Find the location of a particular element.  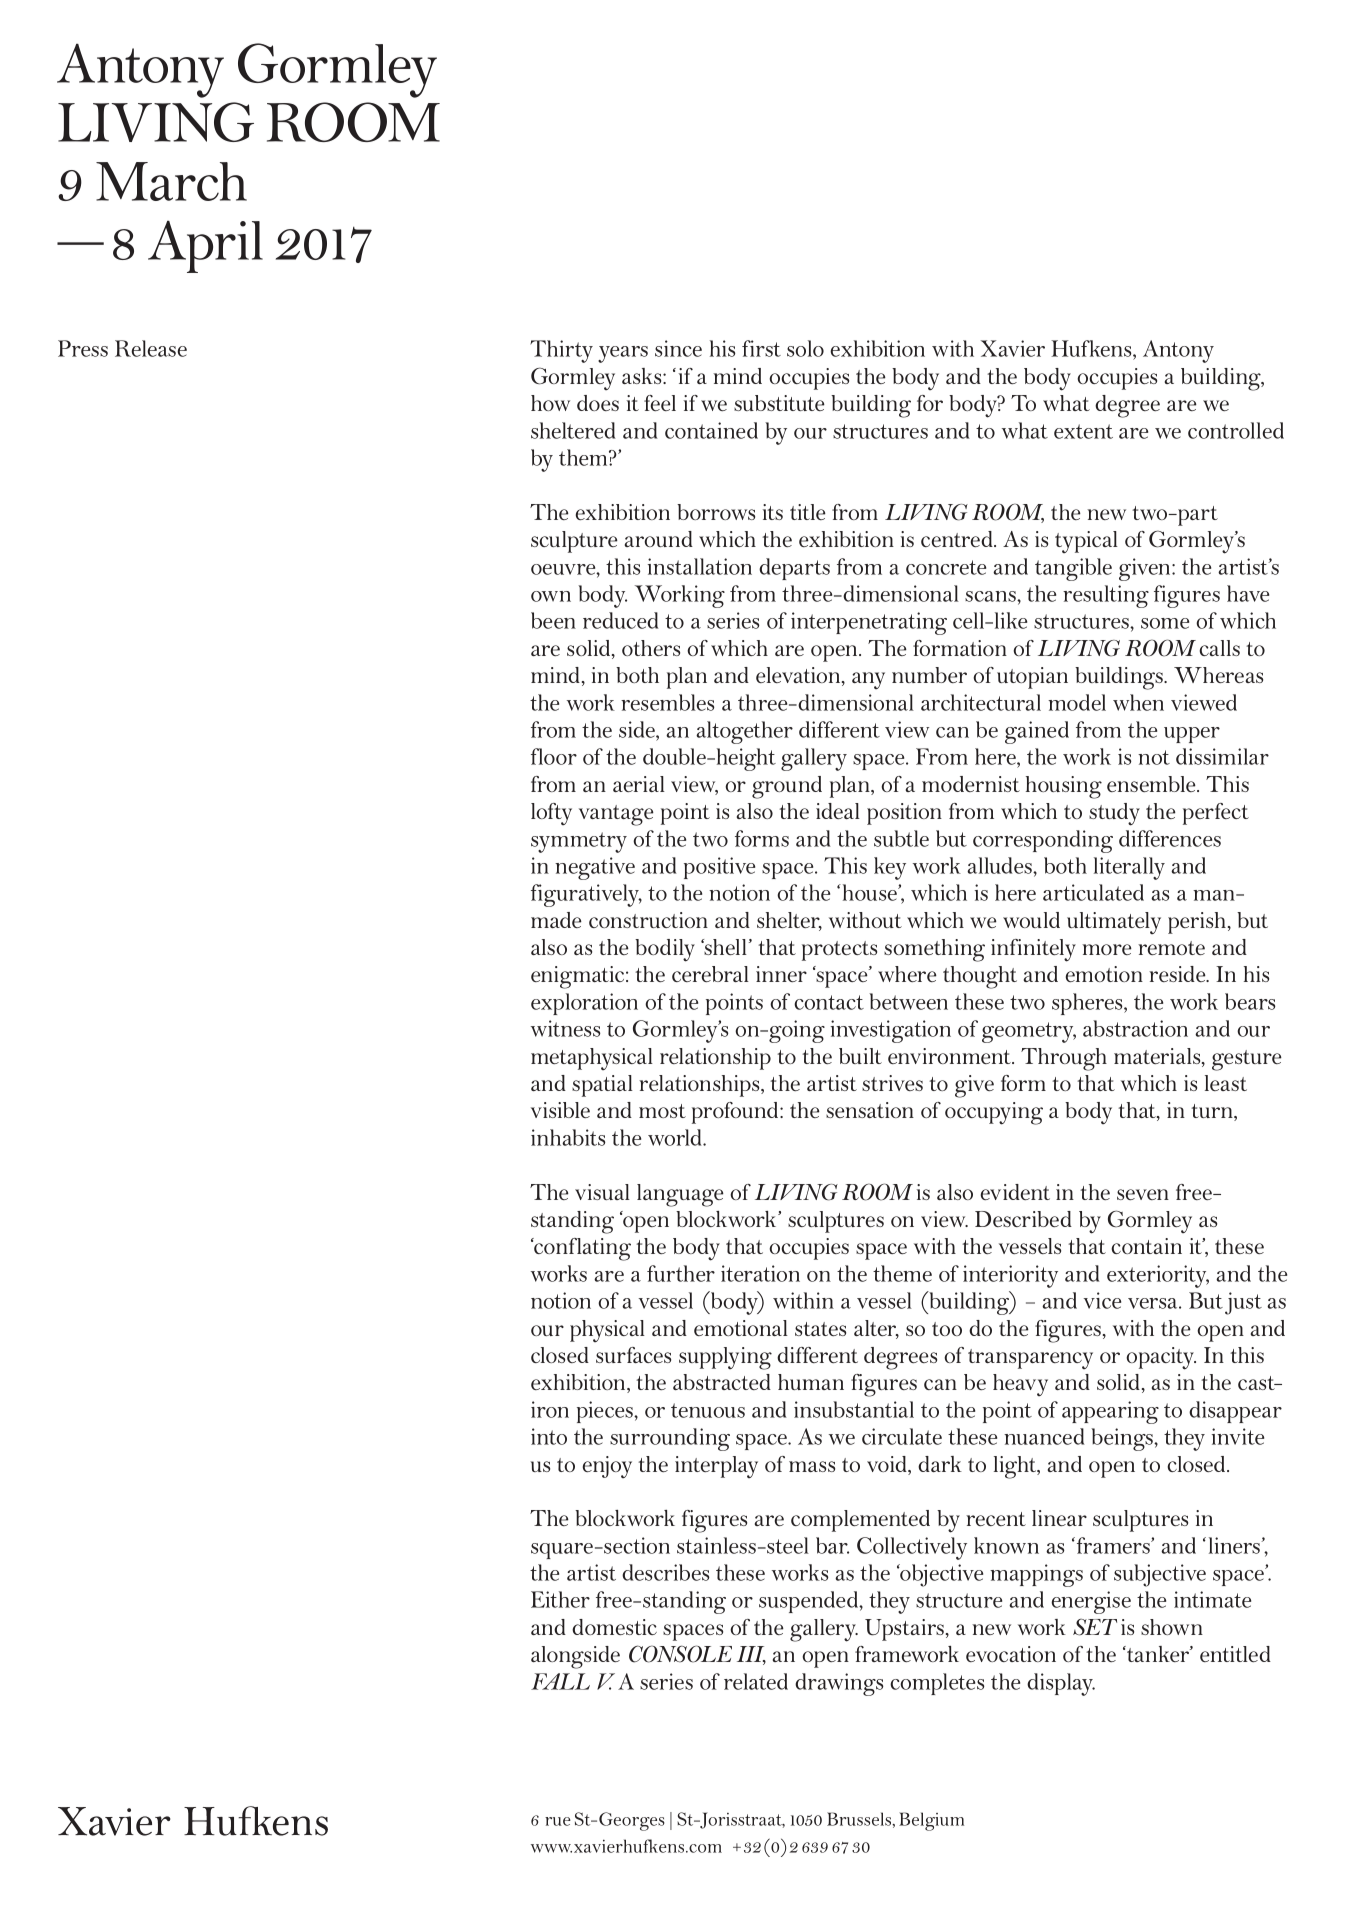

extent is located at coordinates (1083, 431).
